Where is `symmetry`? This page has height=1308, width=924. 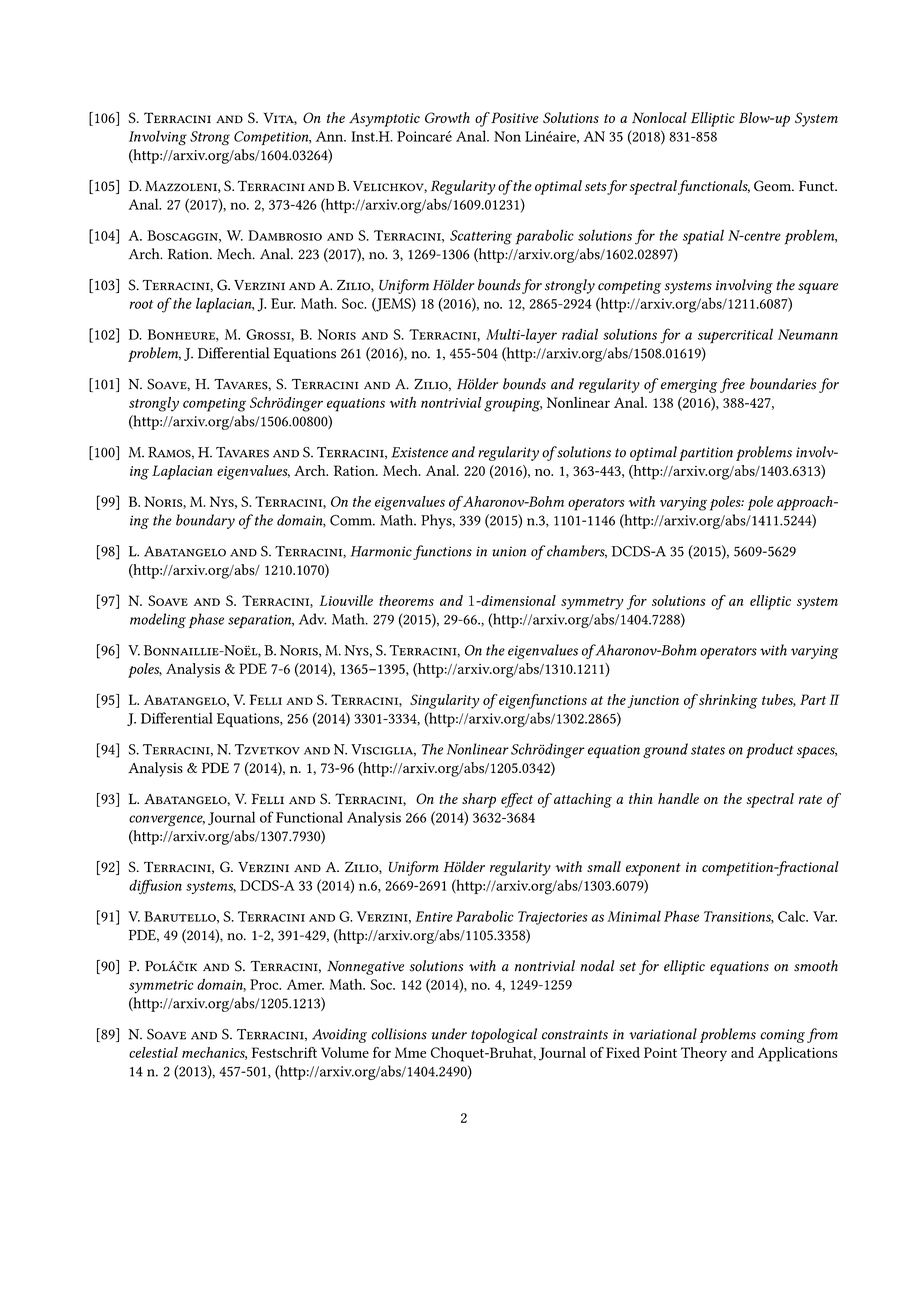 symmetry is located at coordinates (592, 603).
